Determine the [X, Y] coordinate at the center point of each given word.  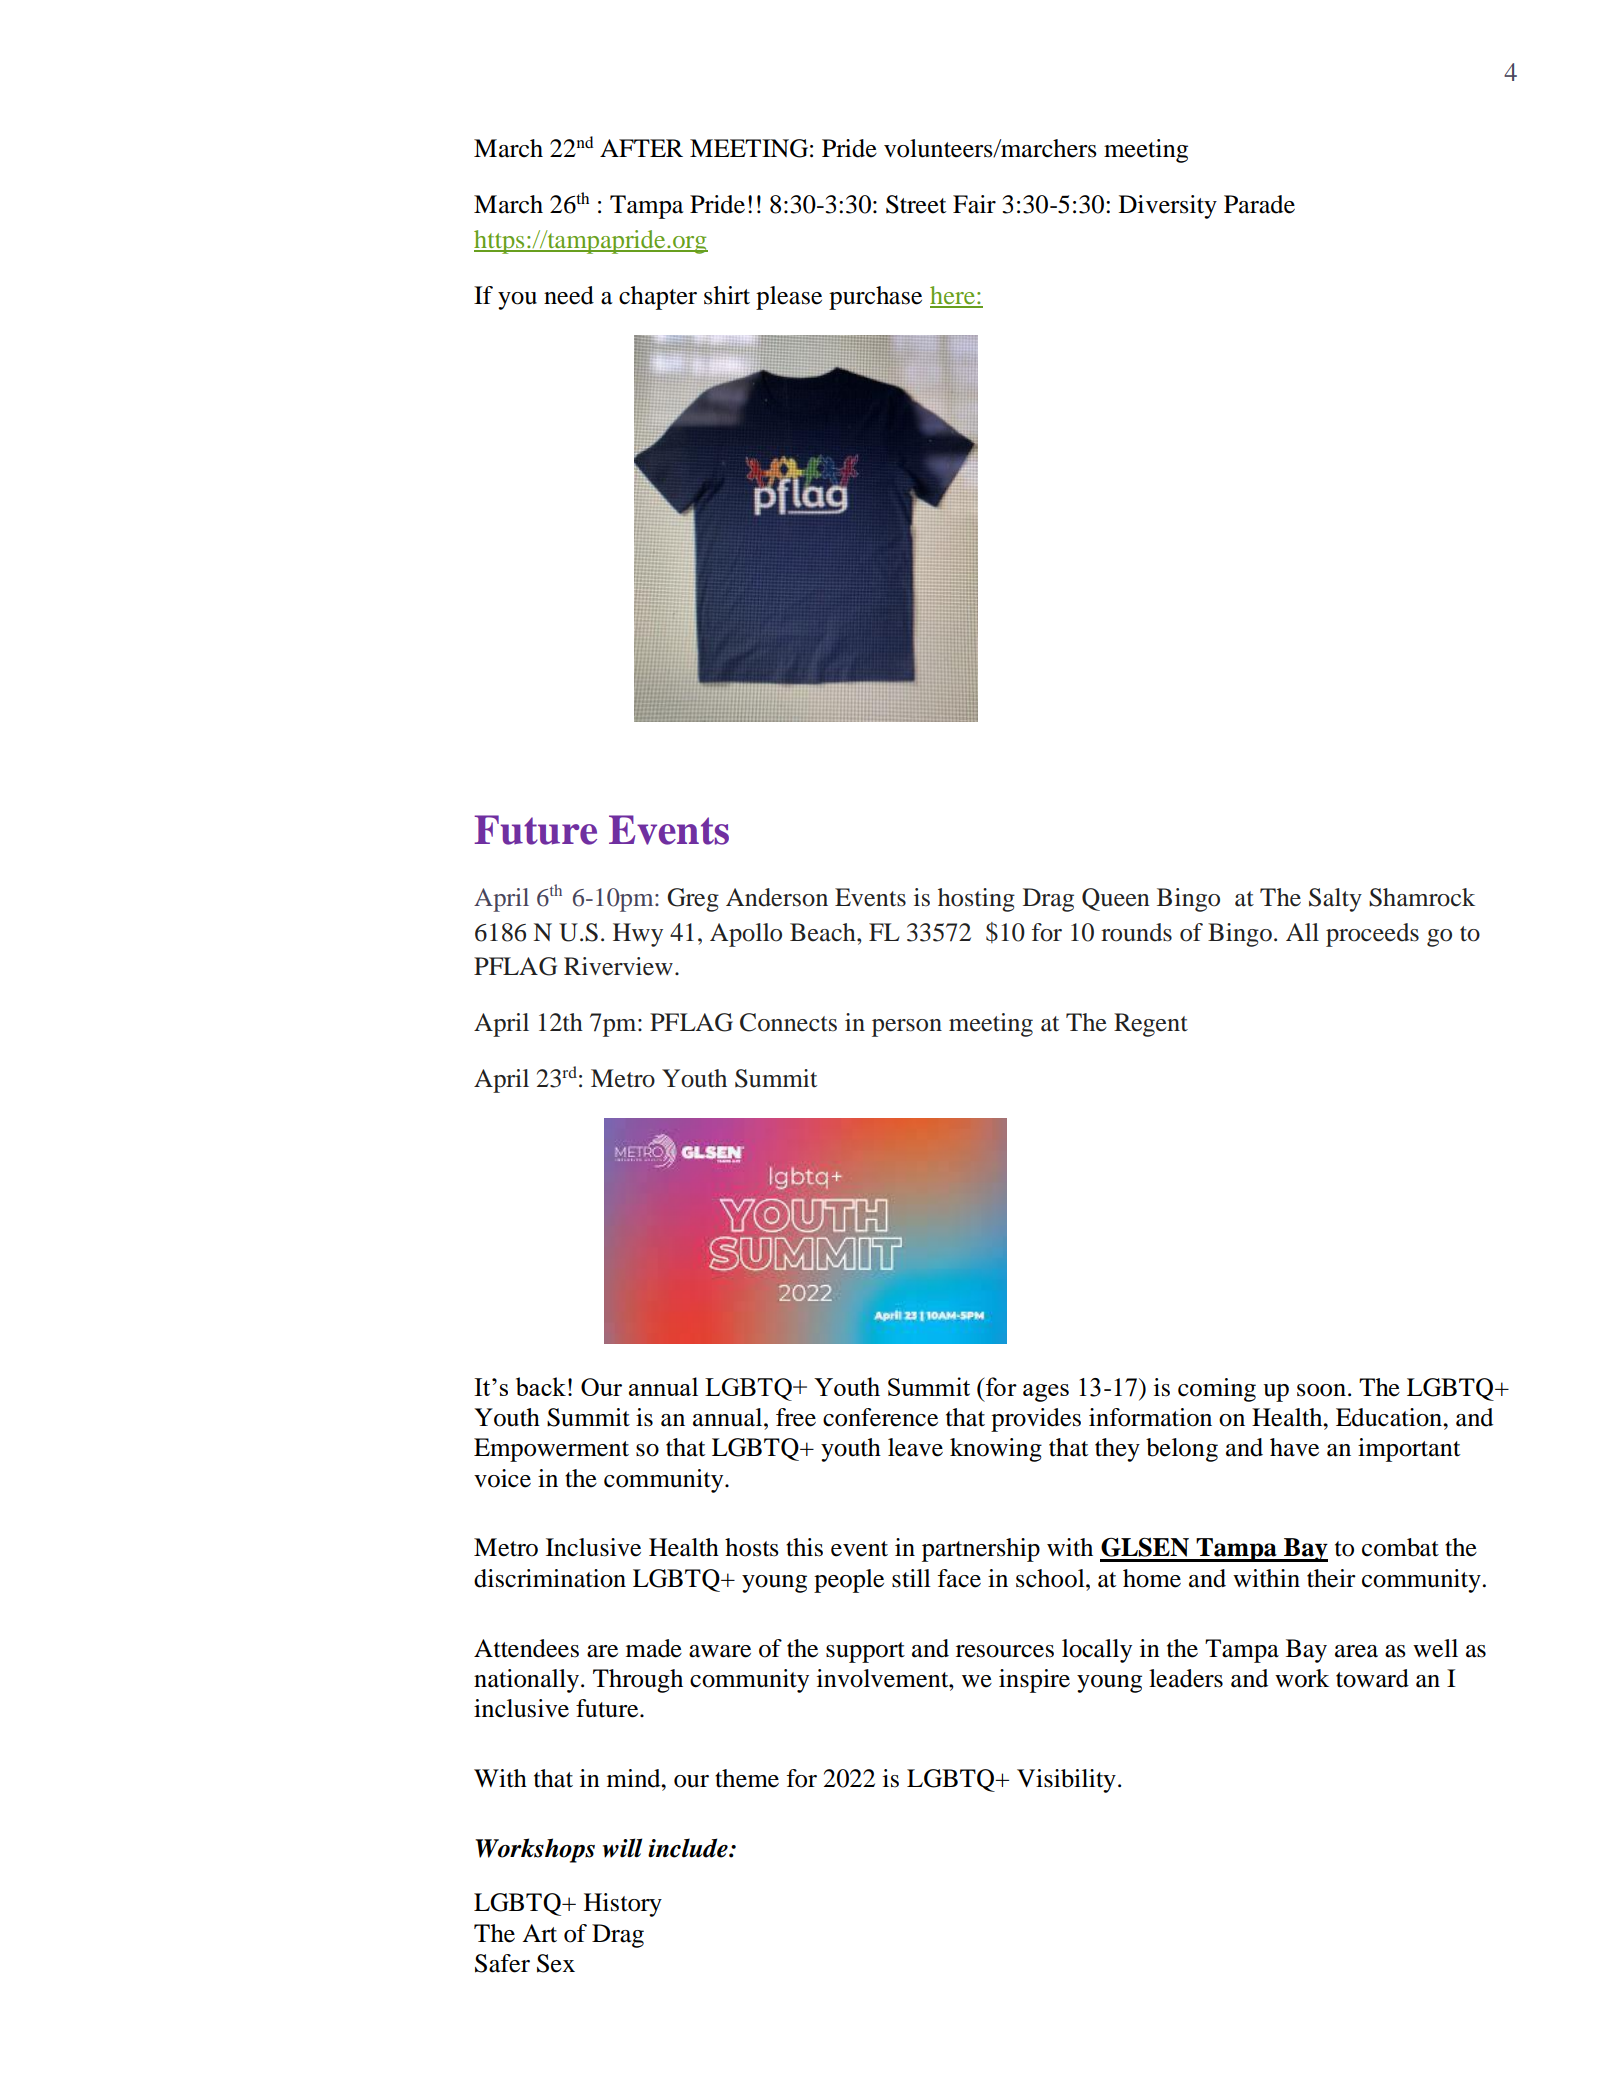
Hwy [638, 935]
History [623, 1905]
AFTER [641, 148]
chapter [658, 298]
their [1331, 1578]
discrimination [550, 1578]
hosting [976, 900]
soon [1321, 1390]
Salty [1335, 900]
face [959, 1578]
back [541, 1386]
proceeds [1372, 935]
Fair [974, 204]
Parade [1259, 204]
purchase [875, 298]
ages [1046, 1393]
